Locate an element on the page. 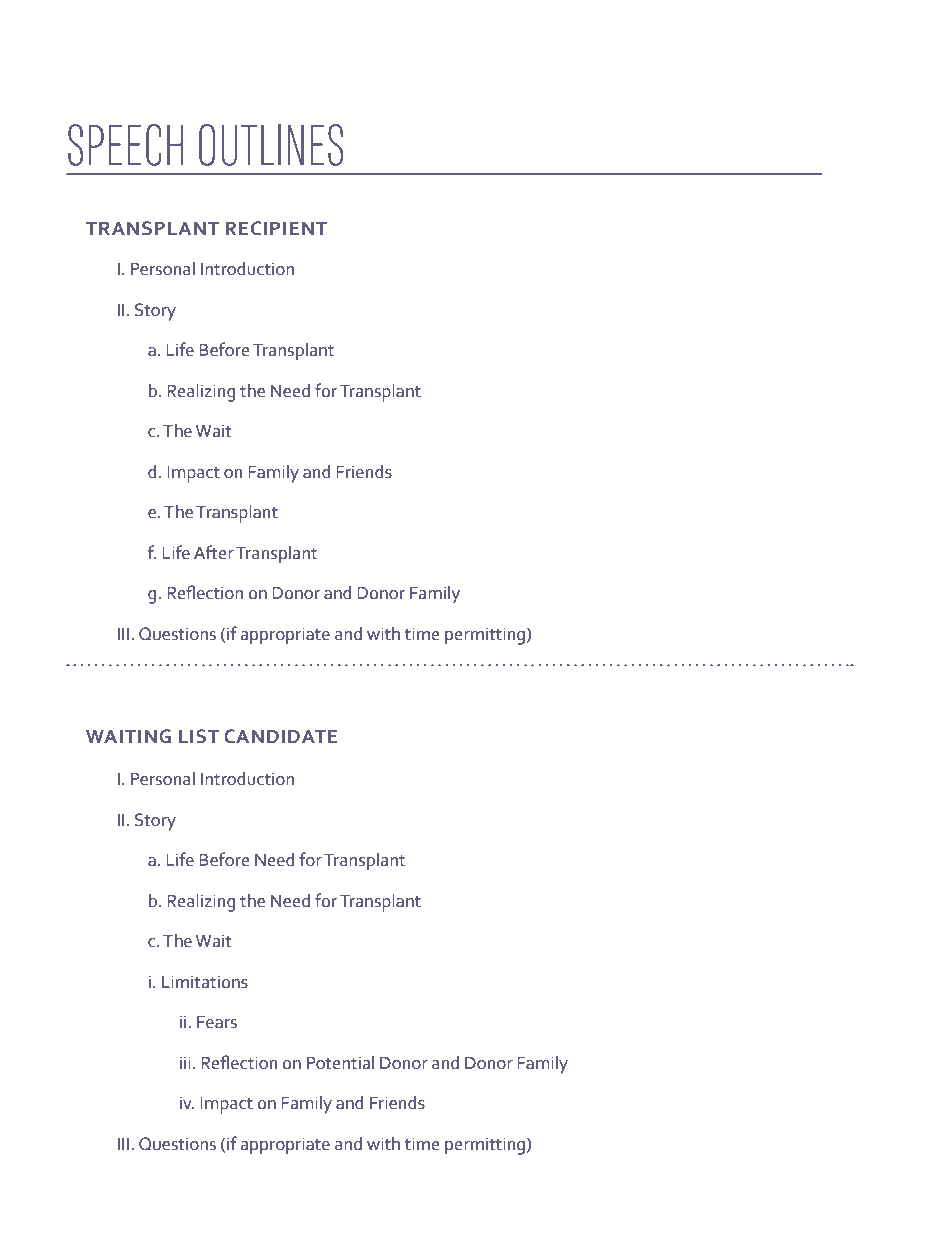  Limitations is located at coordinates (205, 982).
